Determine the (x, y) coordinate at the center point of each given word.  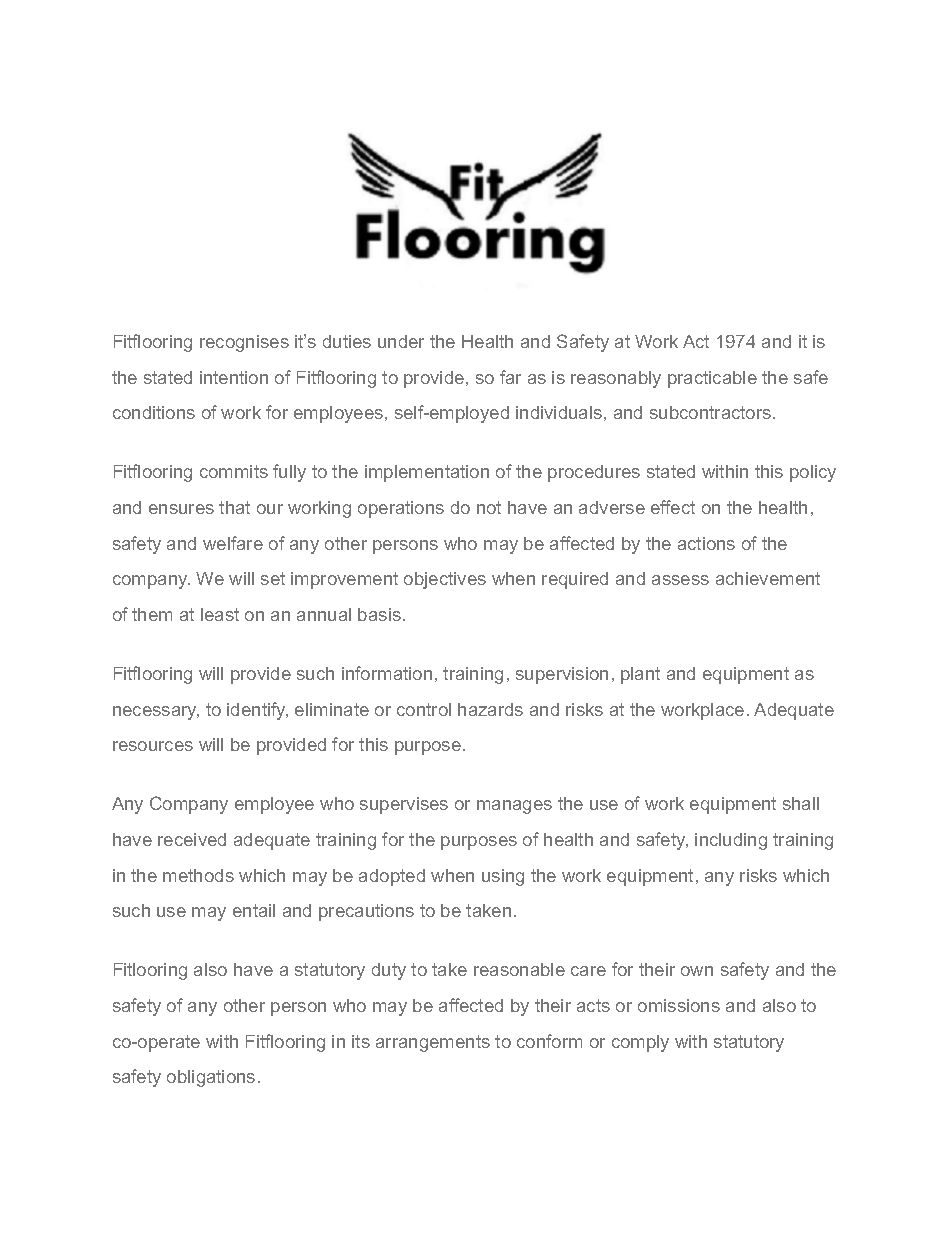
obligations (211, 1078)
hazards (490, 709)
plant (640, 675)
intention (234, 377)
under (401, 341)
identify (257, 711)
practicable (712, 379)
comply (640, 1043)
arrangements (433, 1043)
